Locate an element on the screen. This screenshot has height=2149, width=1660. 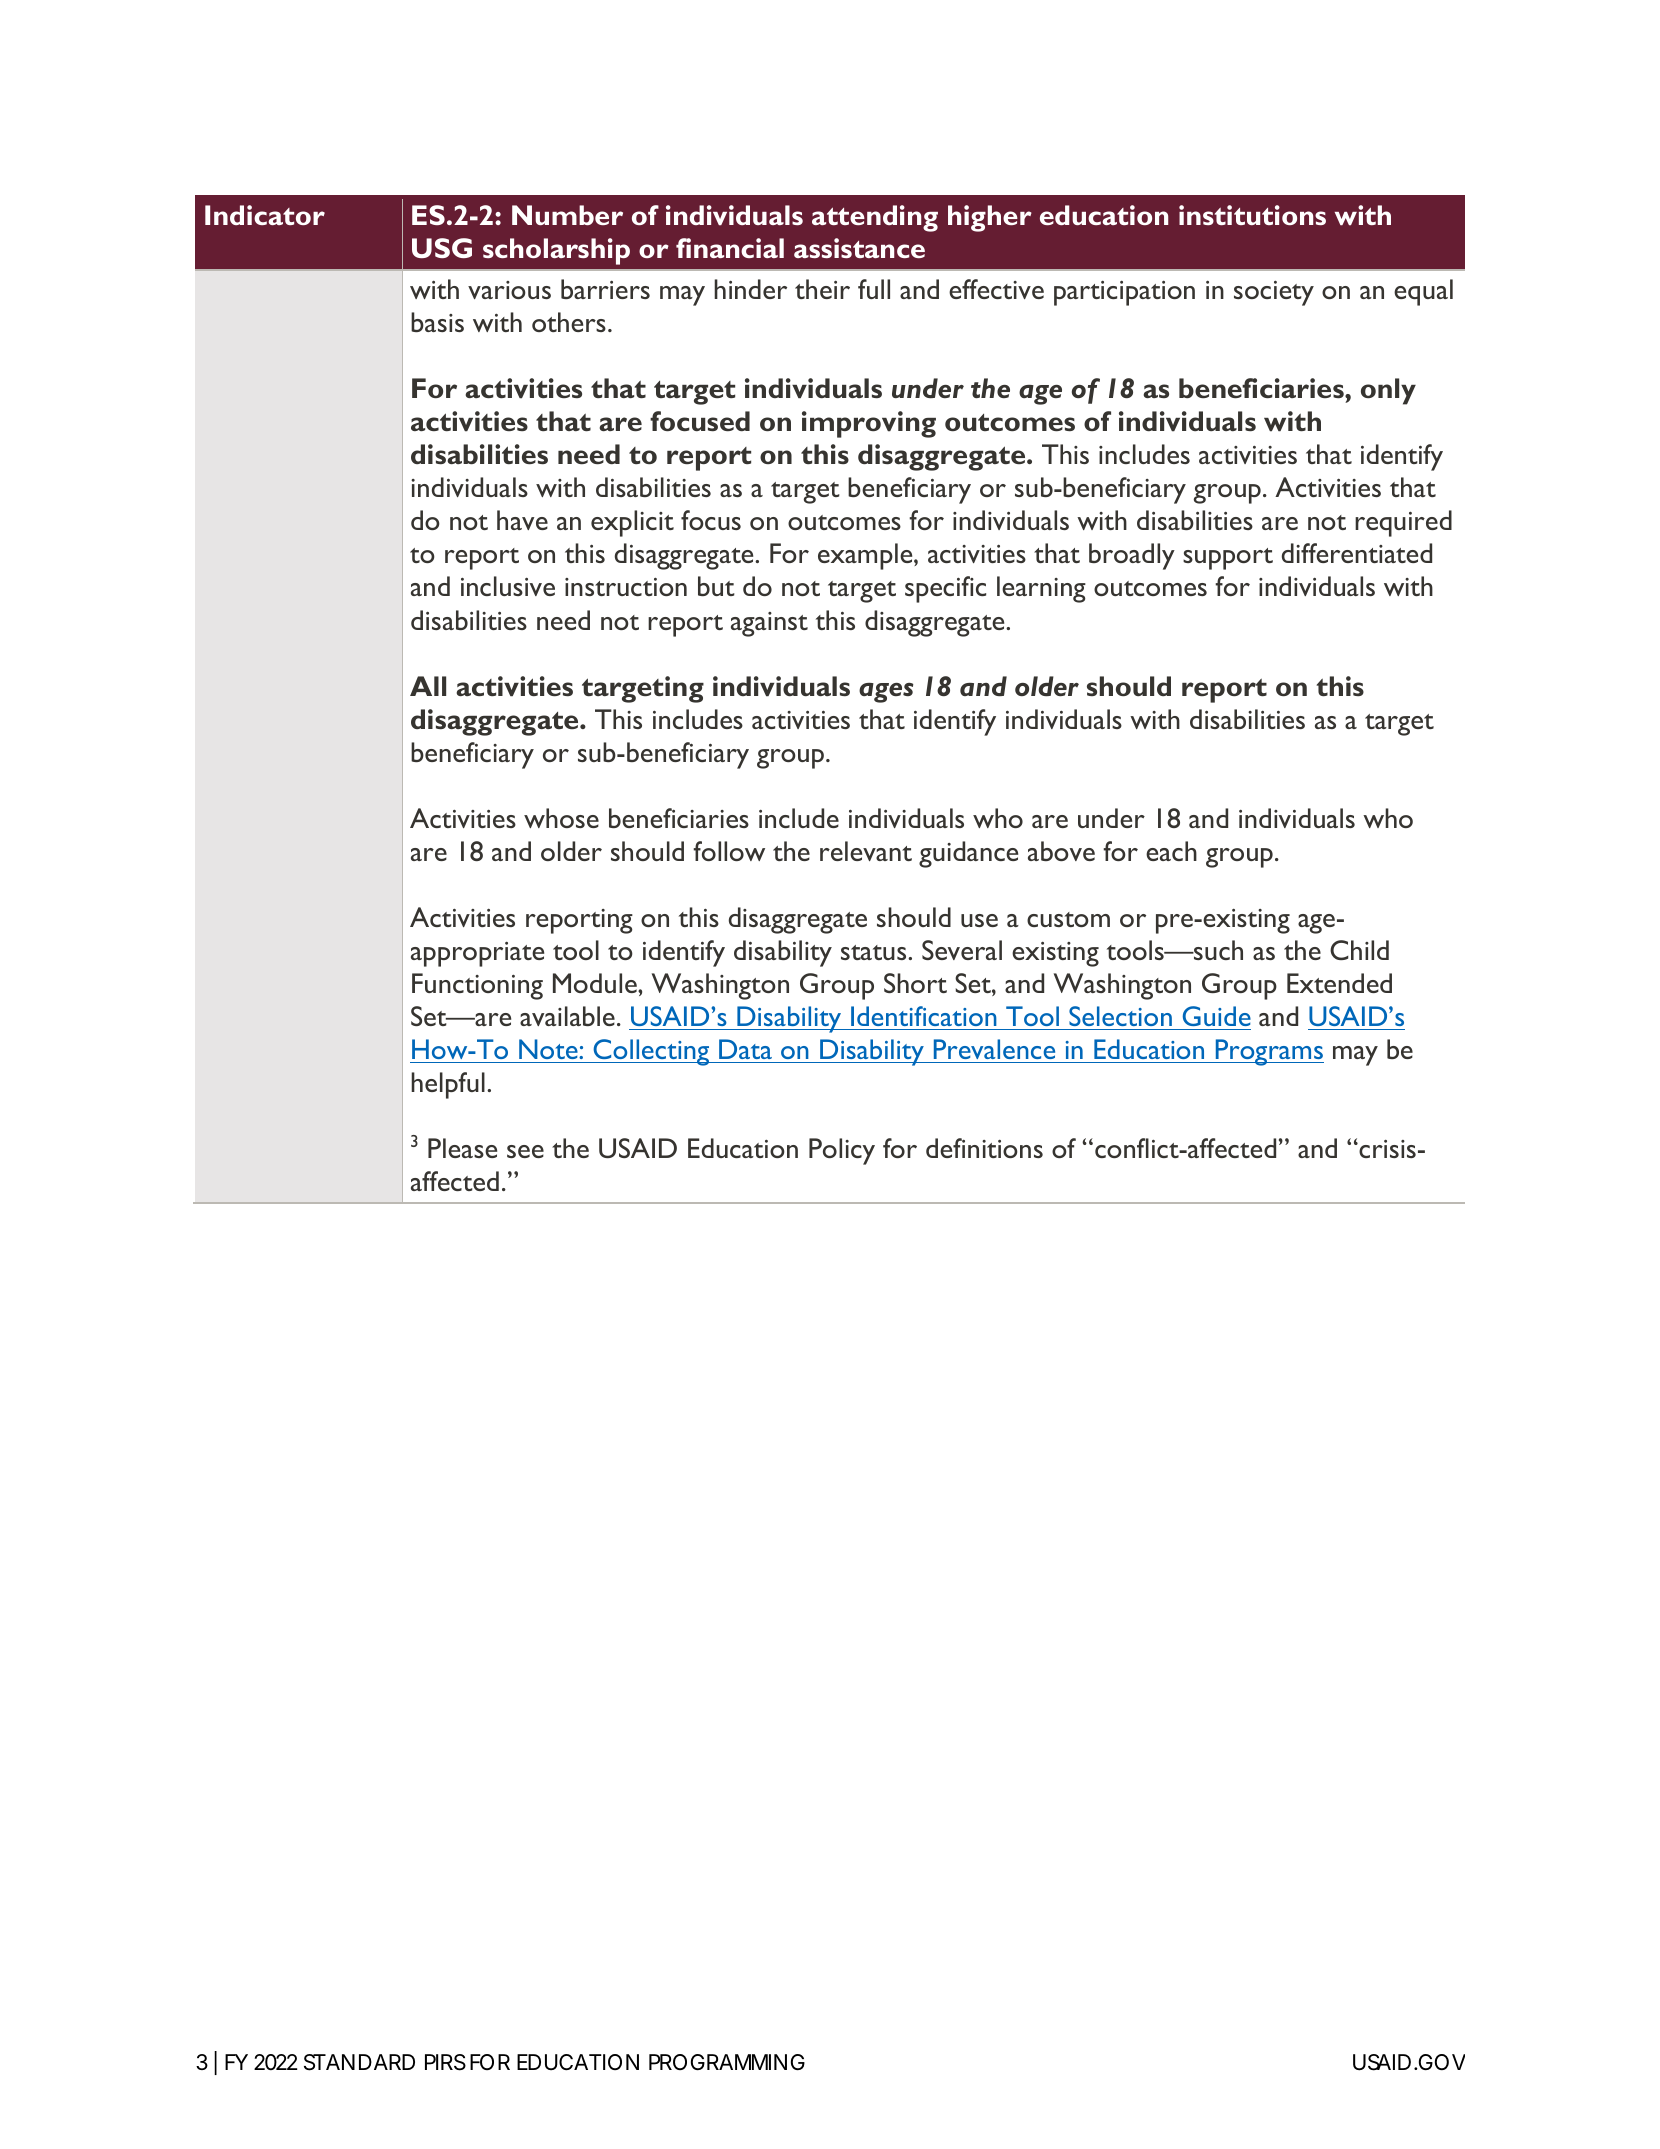
Extended is located at coordinates (1339, 983).
